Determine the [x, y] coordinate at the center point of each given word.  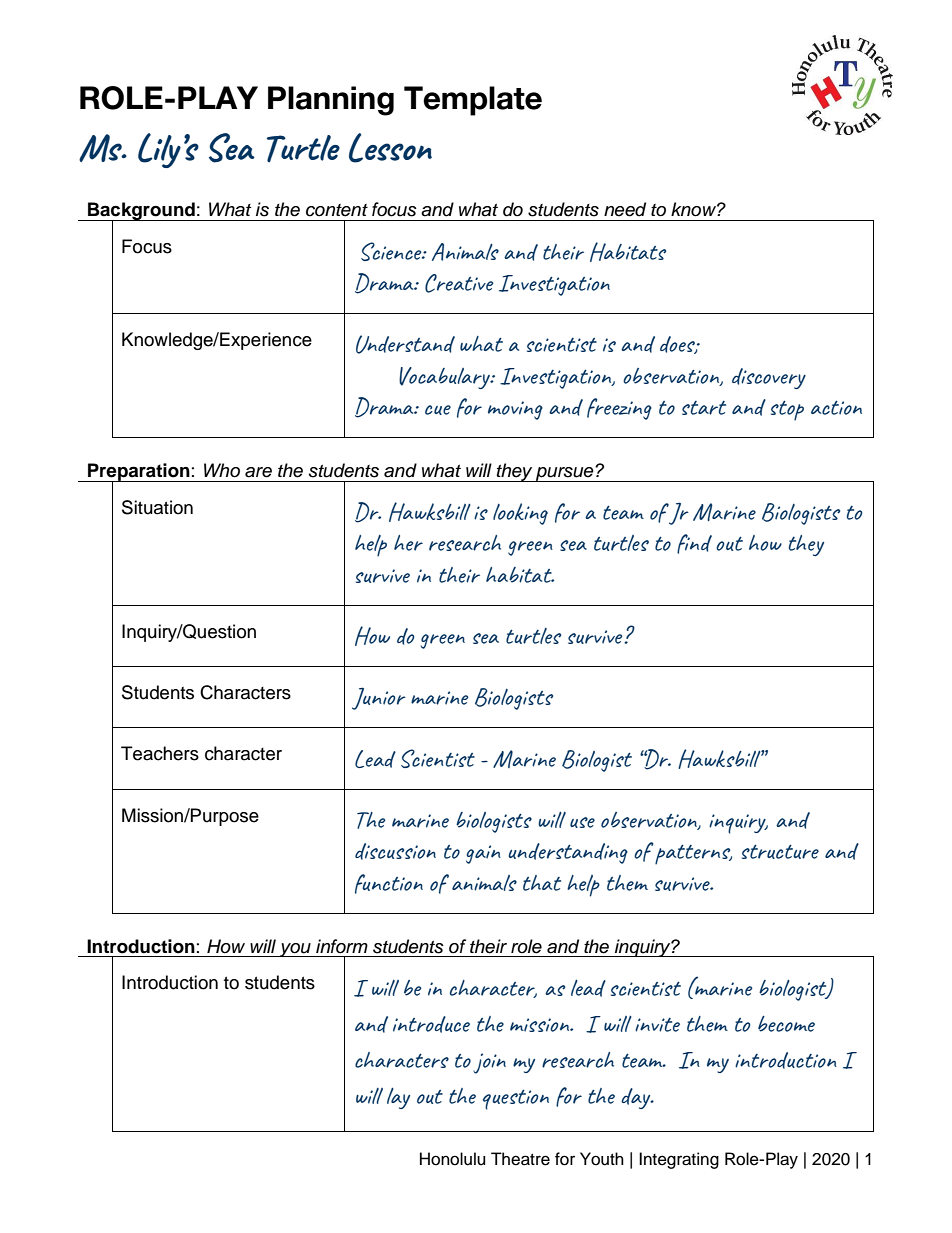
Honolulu [452, 1159]
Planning [331, 101]
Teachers [160, 753]
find [694, 544]
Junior [379, 698]
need [625, 209]
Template [473, 101]
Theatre [520, 1159]
